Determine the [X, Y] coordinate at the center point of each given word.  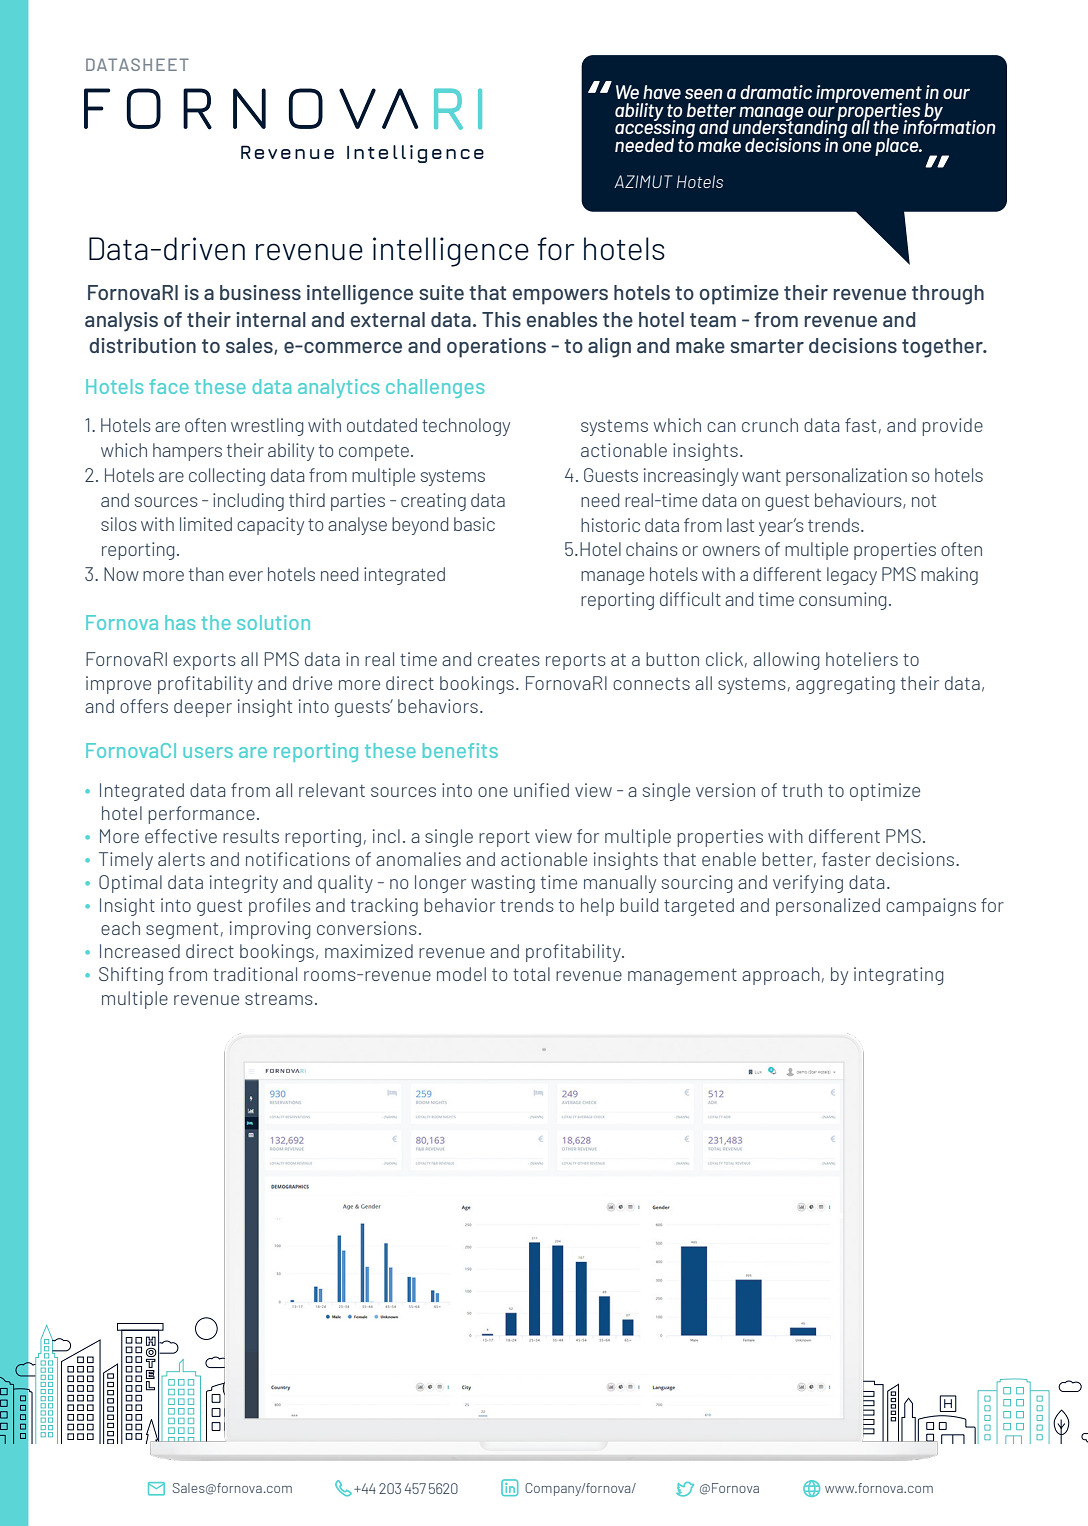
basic [474, 524]
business [260, 292]
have [662, 92]
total [531, 974]
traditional [255, 974]
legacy [852, 576]
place [898, 147]
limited [206, 524]
